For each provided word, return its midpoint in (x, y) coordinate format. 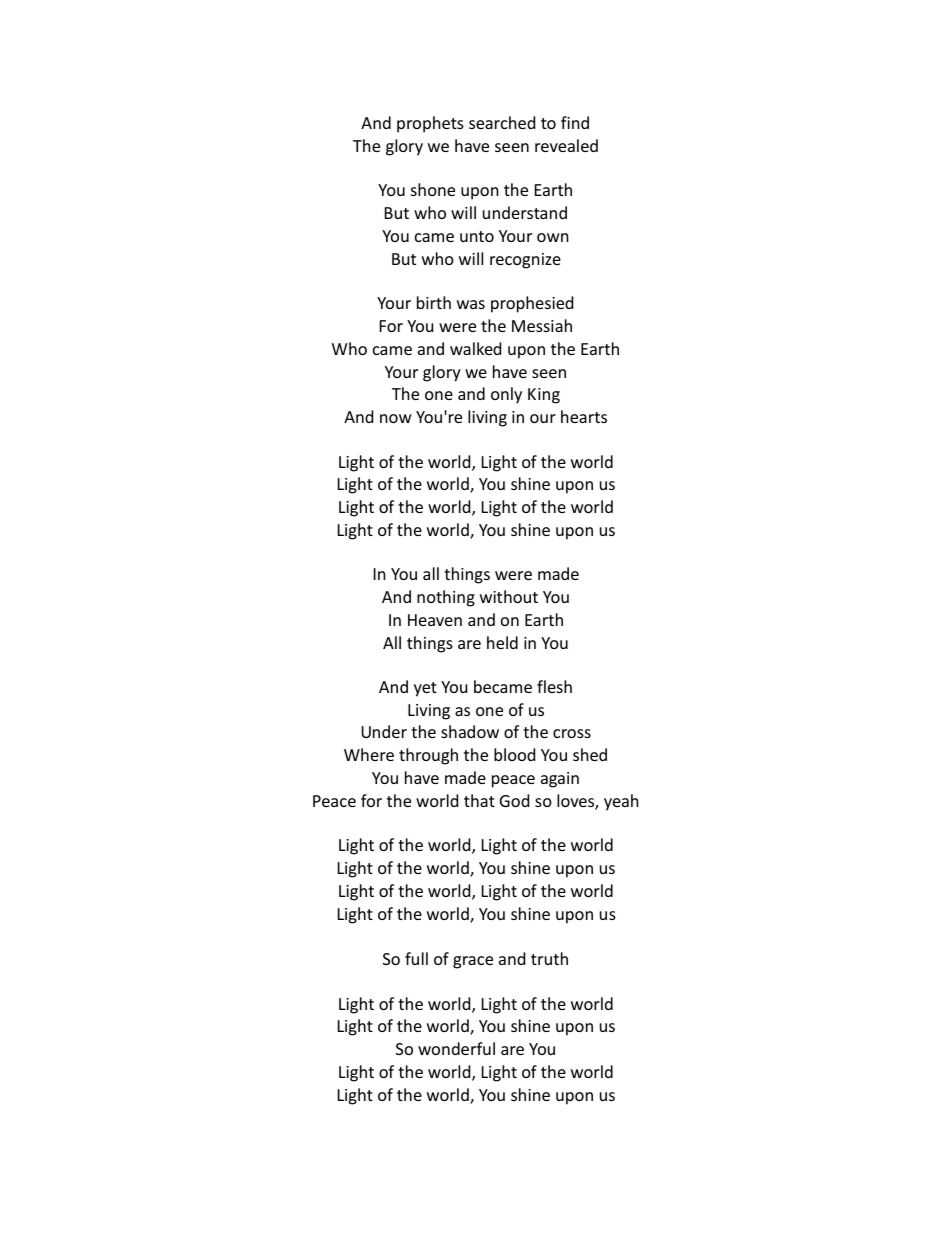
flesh (554, 686)
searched (502, 122)
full (416, 958)
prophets (430, 124)
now (396, 418)
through (428, 756)
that (479, 800)
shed (590, 754)
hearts (584, 416)
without (509, 596)
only (506, 395)
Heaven (435, 620)
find (575, 122)
